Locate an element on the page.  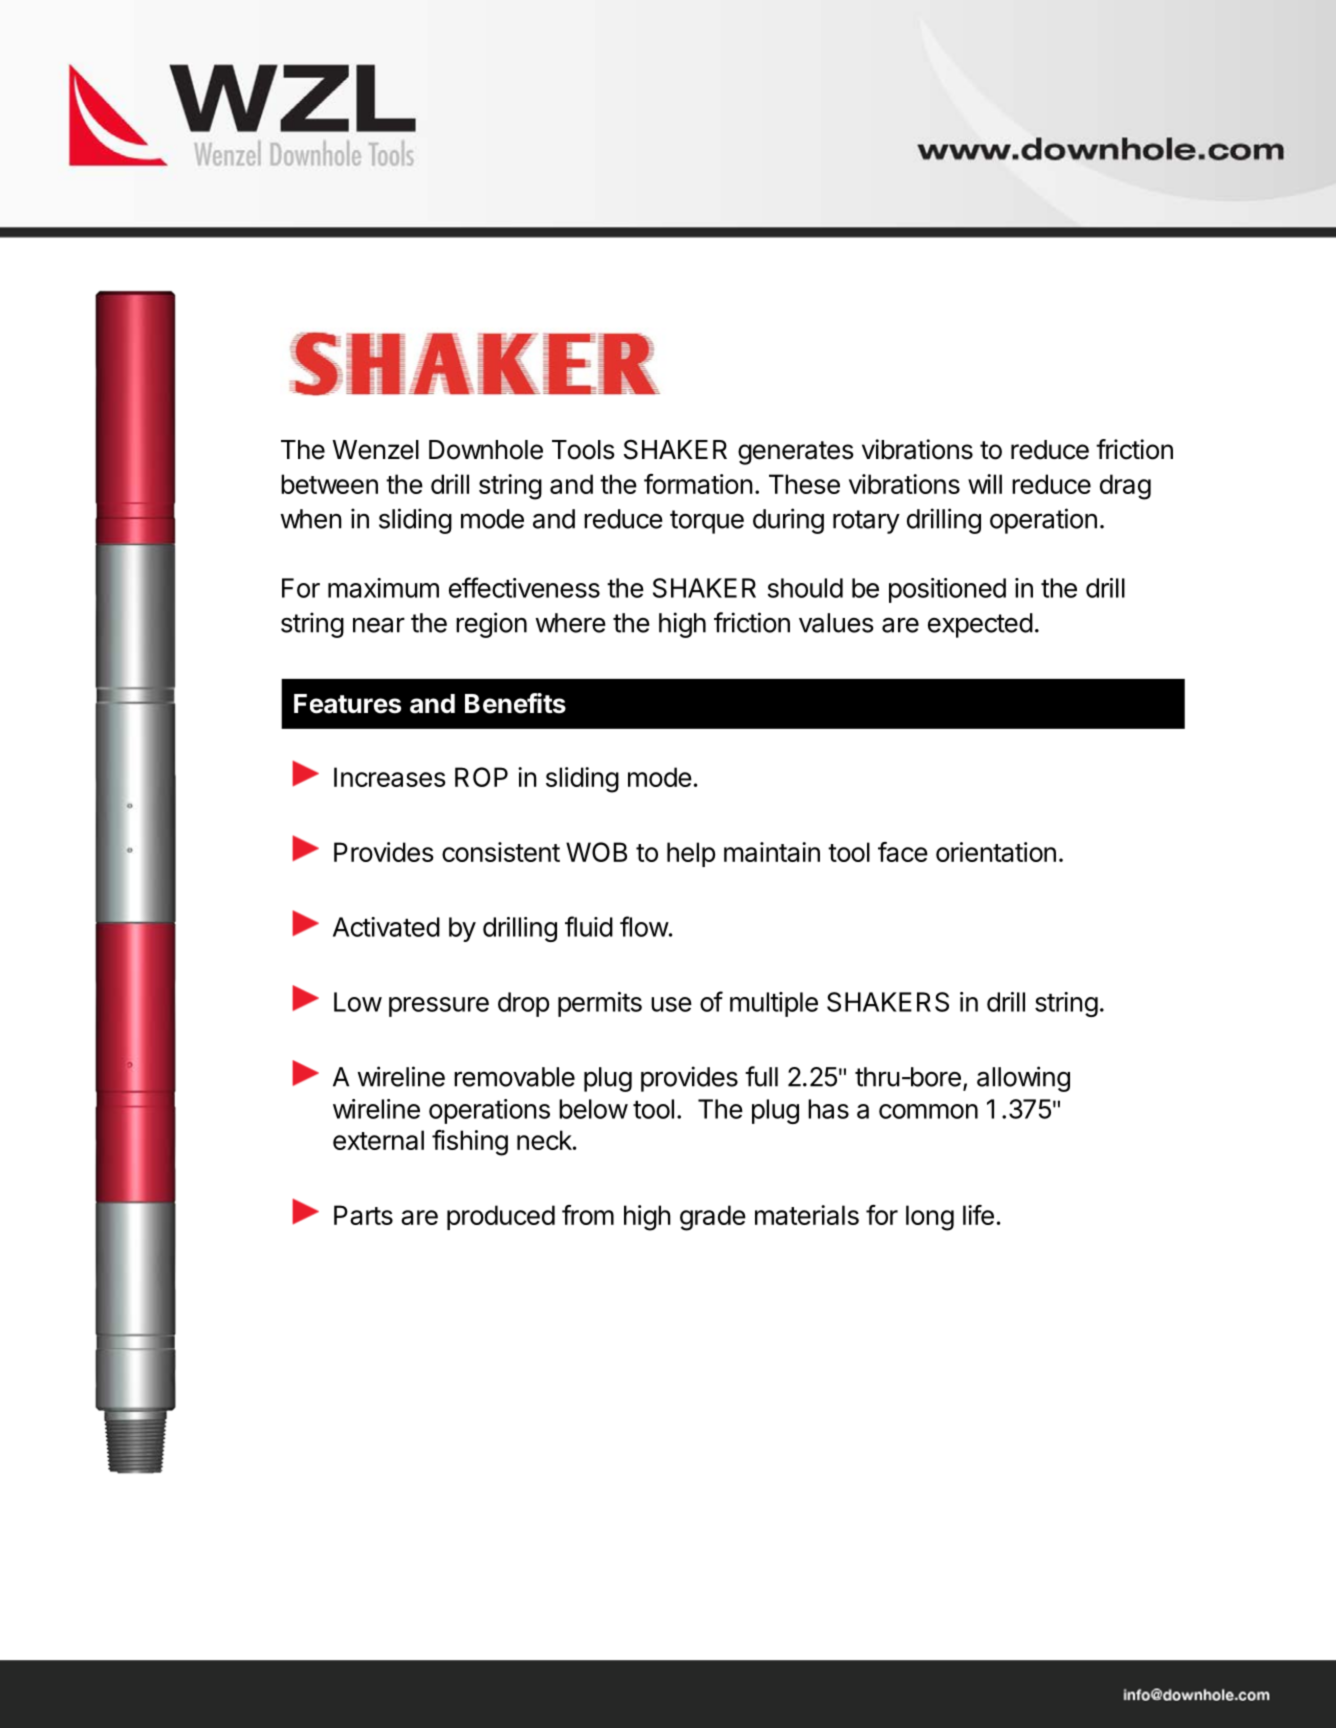
Parts is located at coordinates (363, 1215).
